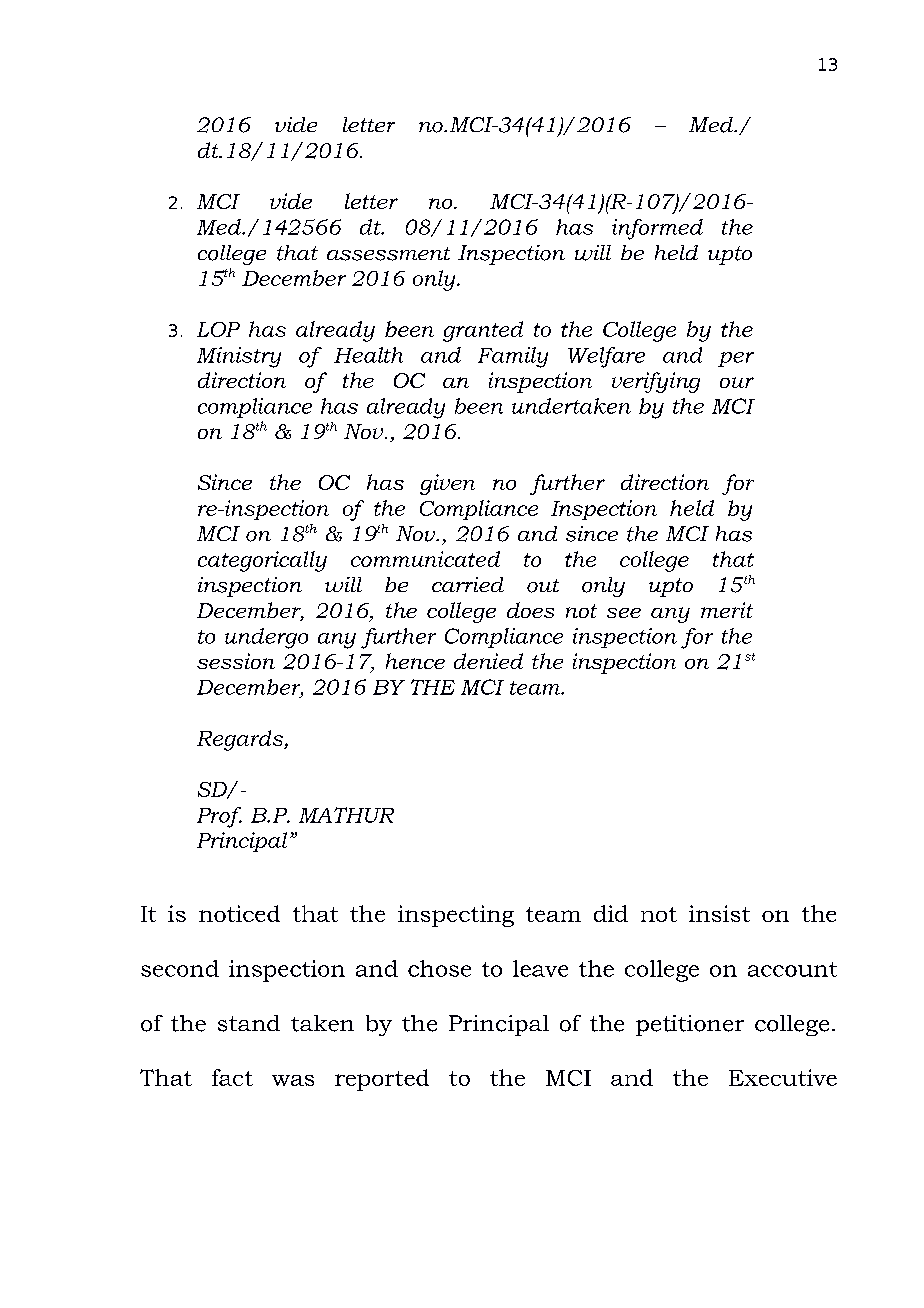 This page has width=924, height=1308. What do you see at coordinates (218, 329) in the page?
I see `LOP` at bounding box center [218, 329].
